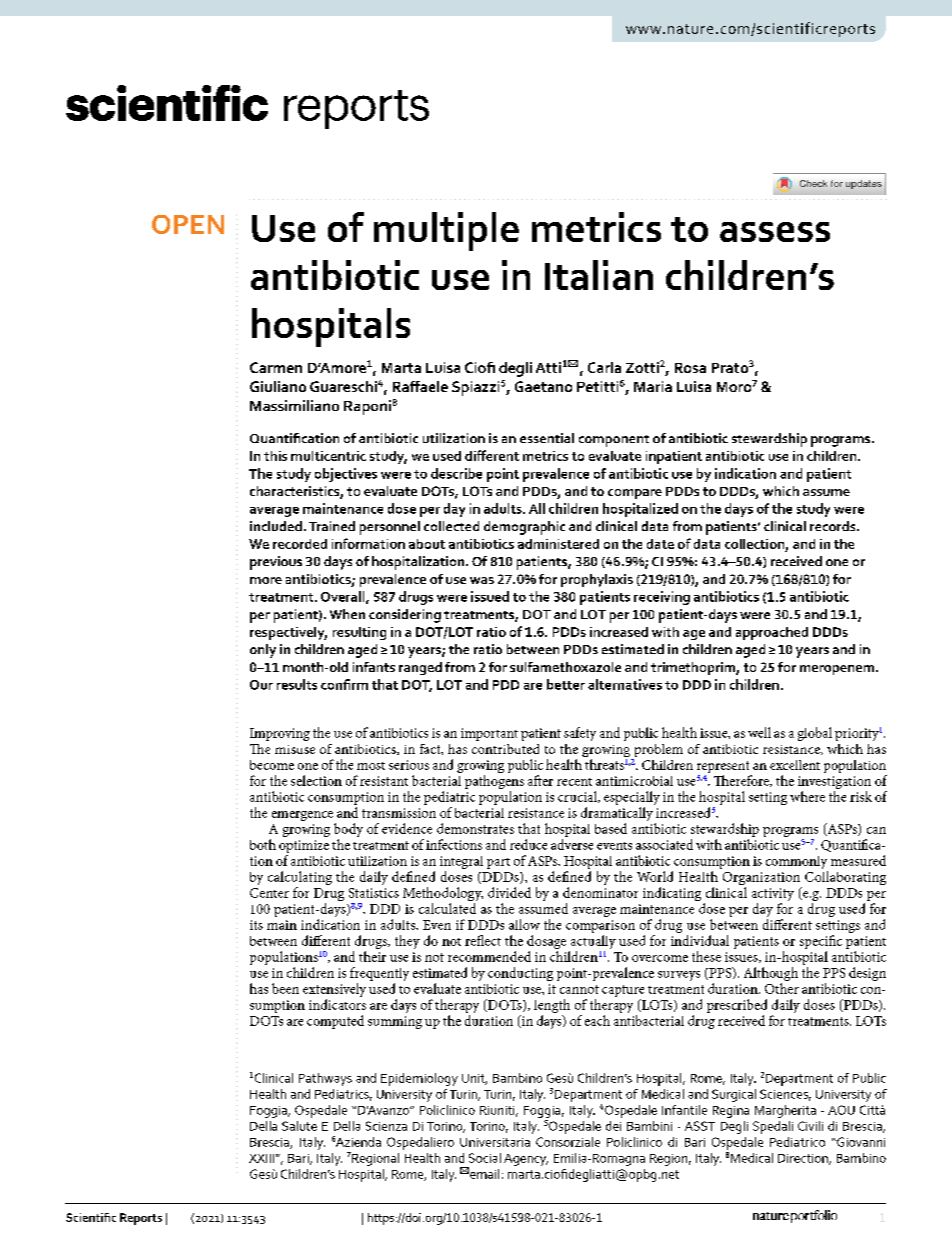  What do you see at coordinates (299, 1126) in the screenshot?
I see `Salute` at bounding box center [299, 1126].
